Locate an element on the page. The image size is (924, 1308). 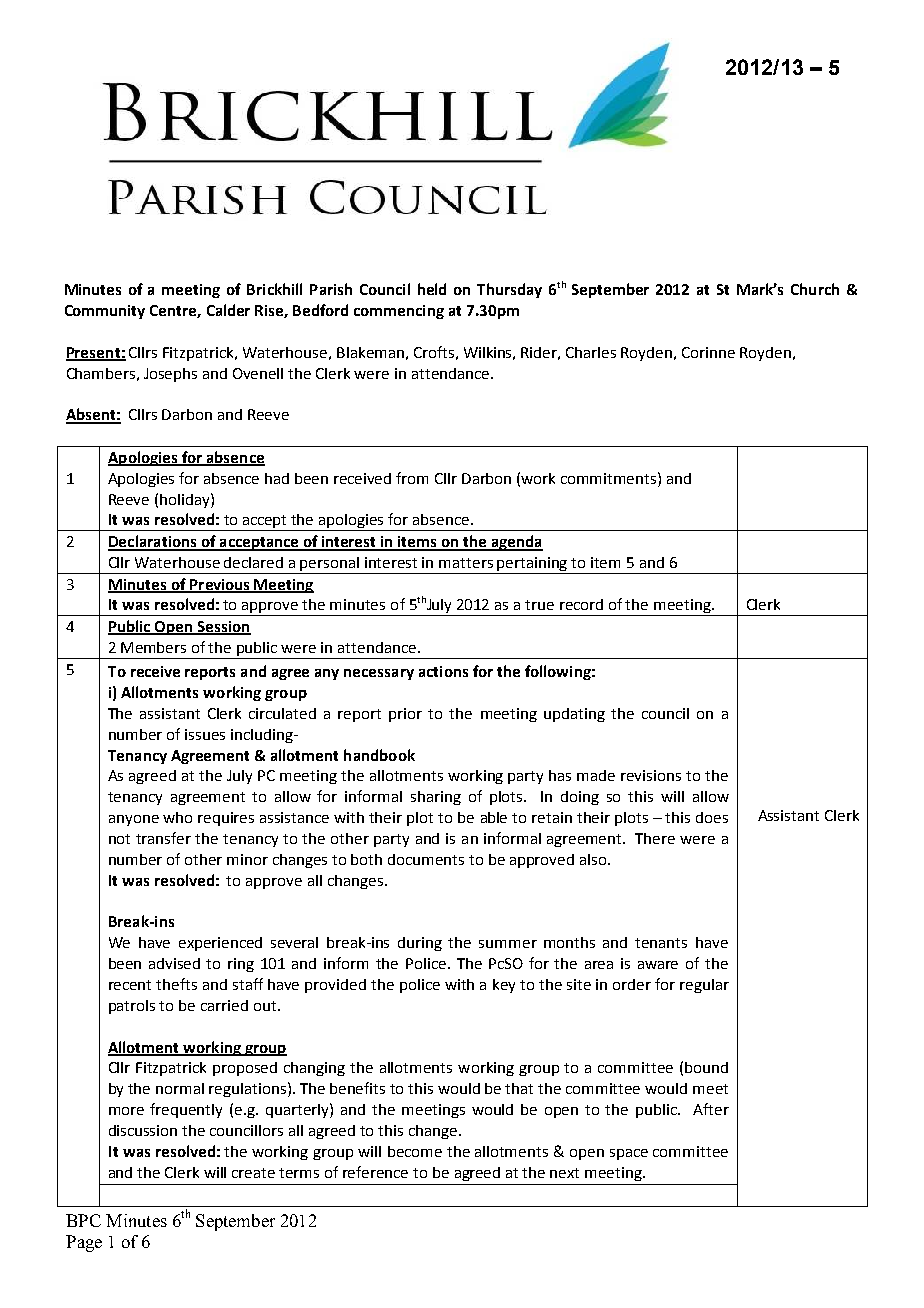
Corinne is located at coordinates (708, 352).
